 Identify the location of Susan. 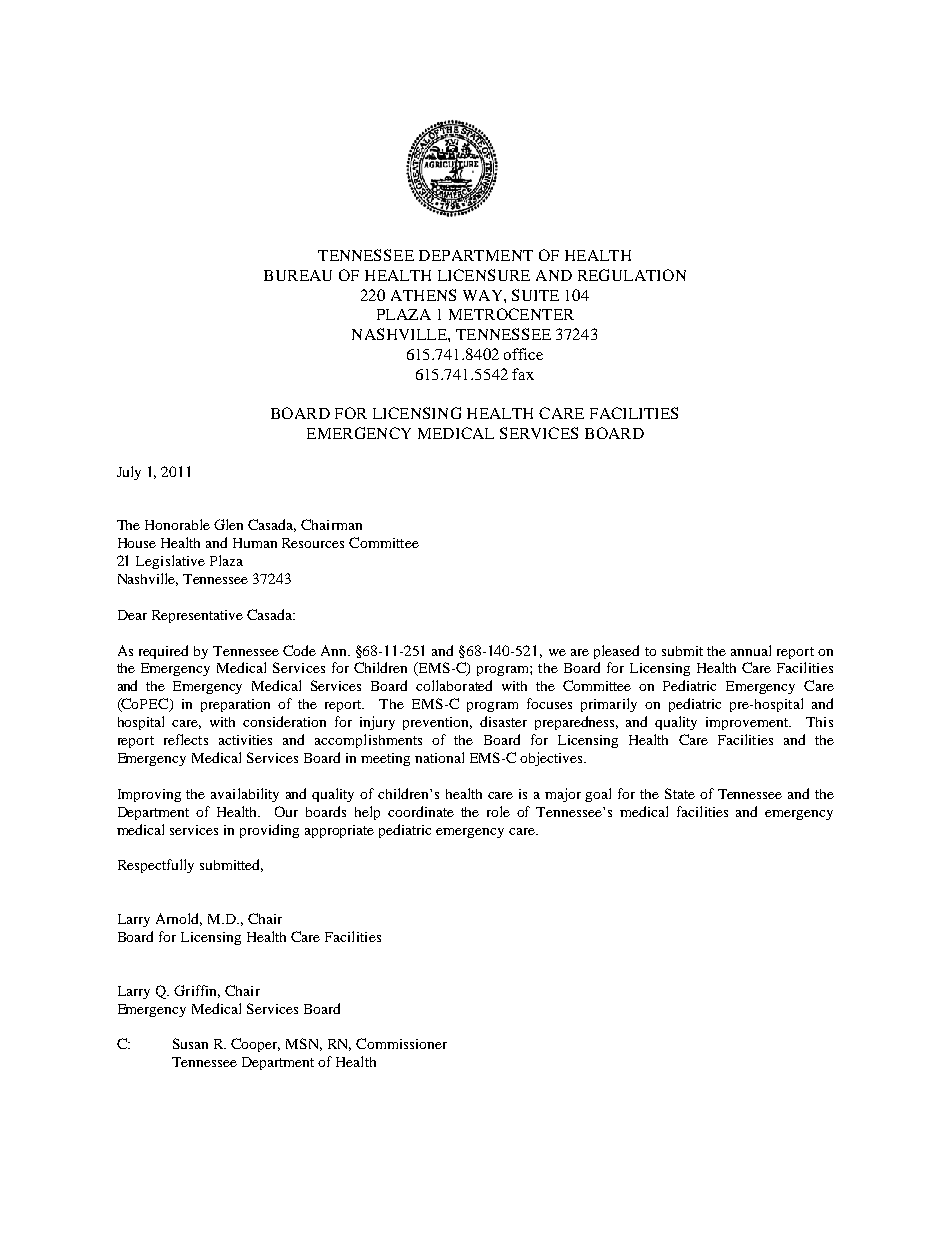
(190, 1043).
